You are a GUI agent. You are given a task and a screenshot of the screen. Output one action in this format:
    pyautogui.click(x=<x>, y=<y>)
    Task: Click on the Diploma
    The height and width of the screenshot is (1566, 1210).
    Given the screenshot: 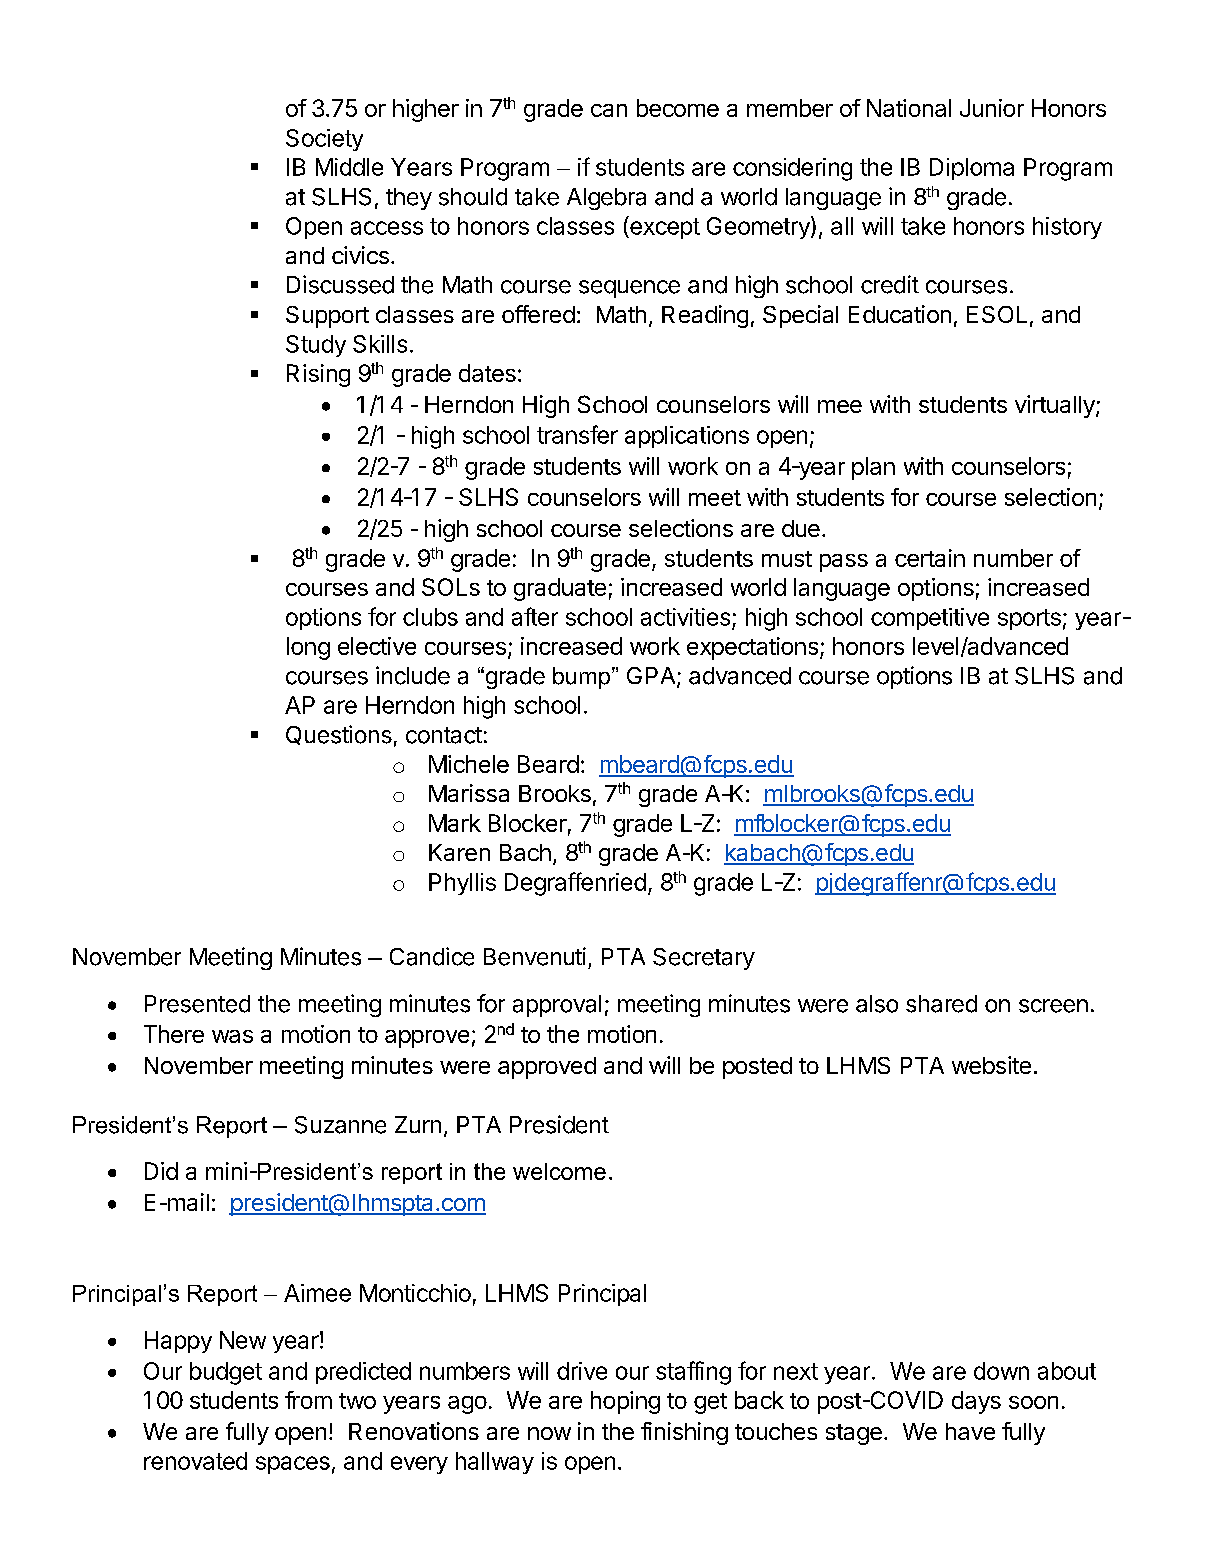 What is the action you would take?
    pyautogui.click(x=972, y=169)
